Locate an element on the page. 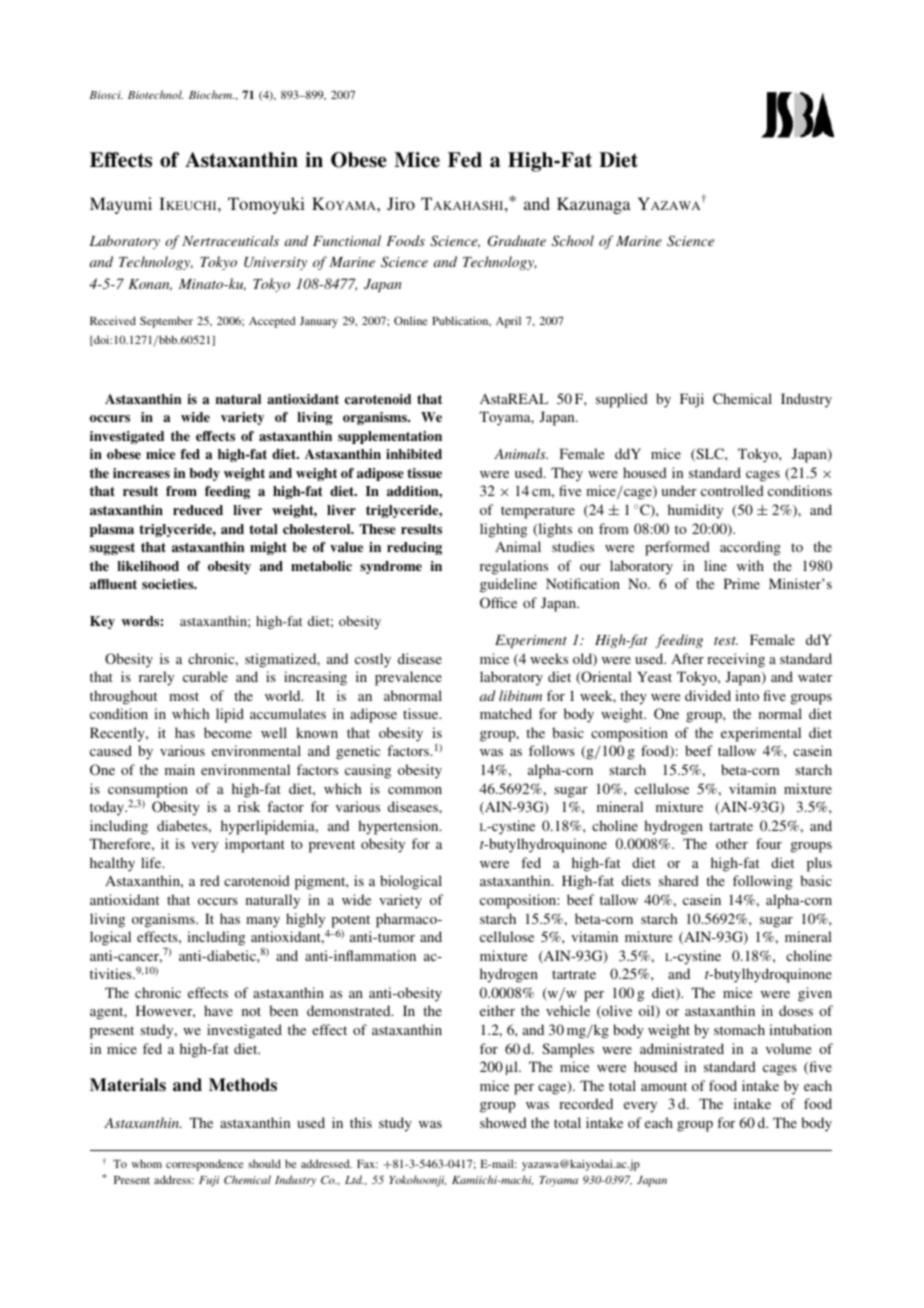 Image resolution: width=924 pixels, height=1308 pixels. Jiro is located at coordinates (401, 204).
